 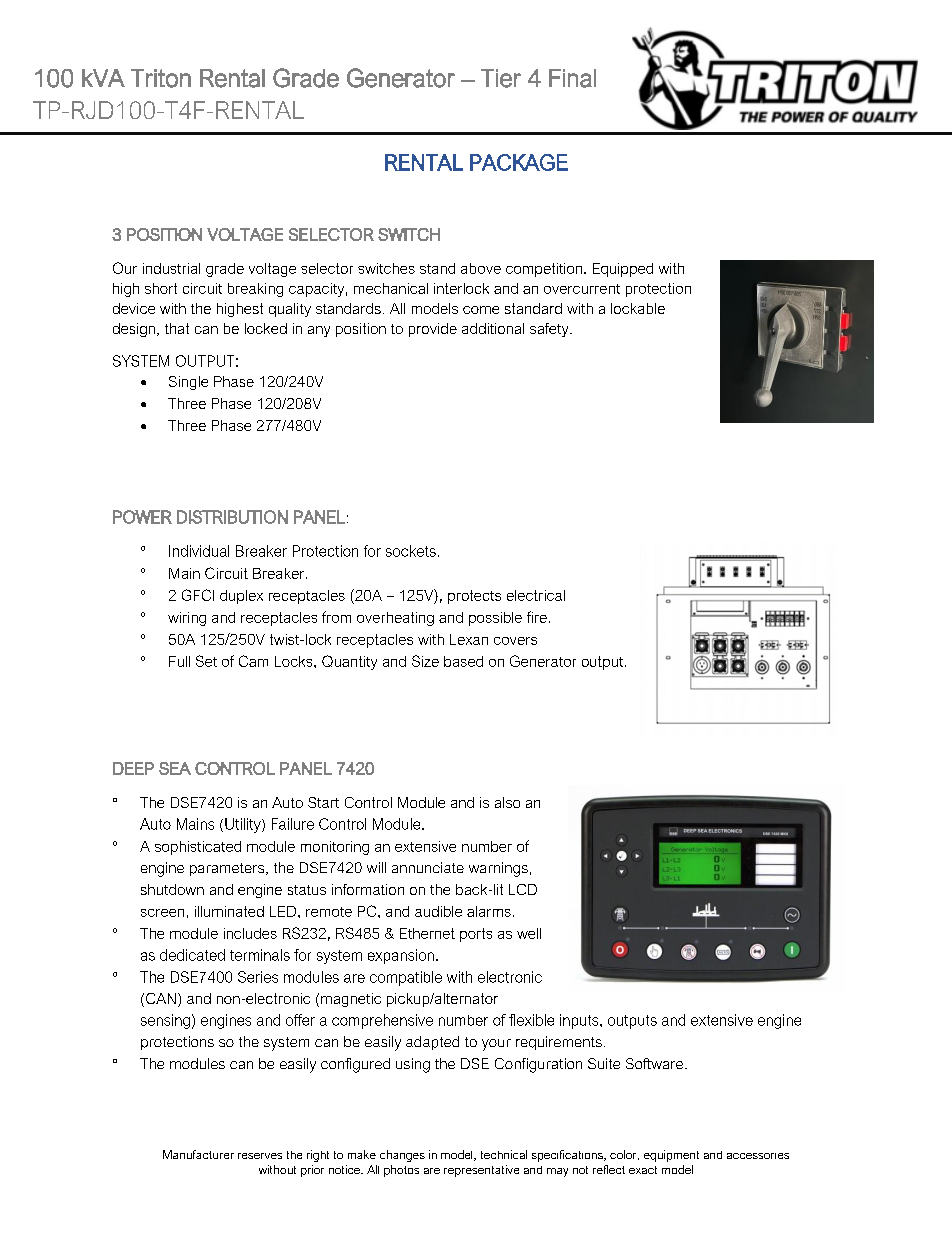 What do you see at coordinates (188, 383) in the page?
I see `Single` at bounding box center [188, 383].
